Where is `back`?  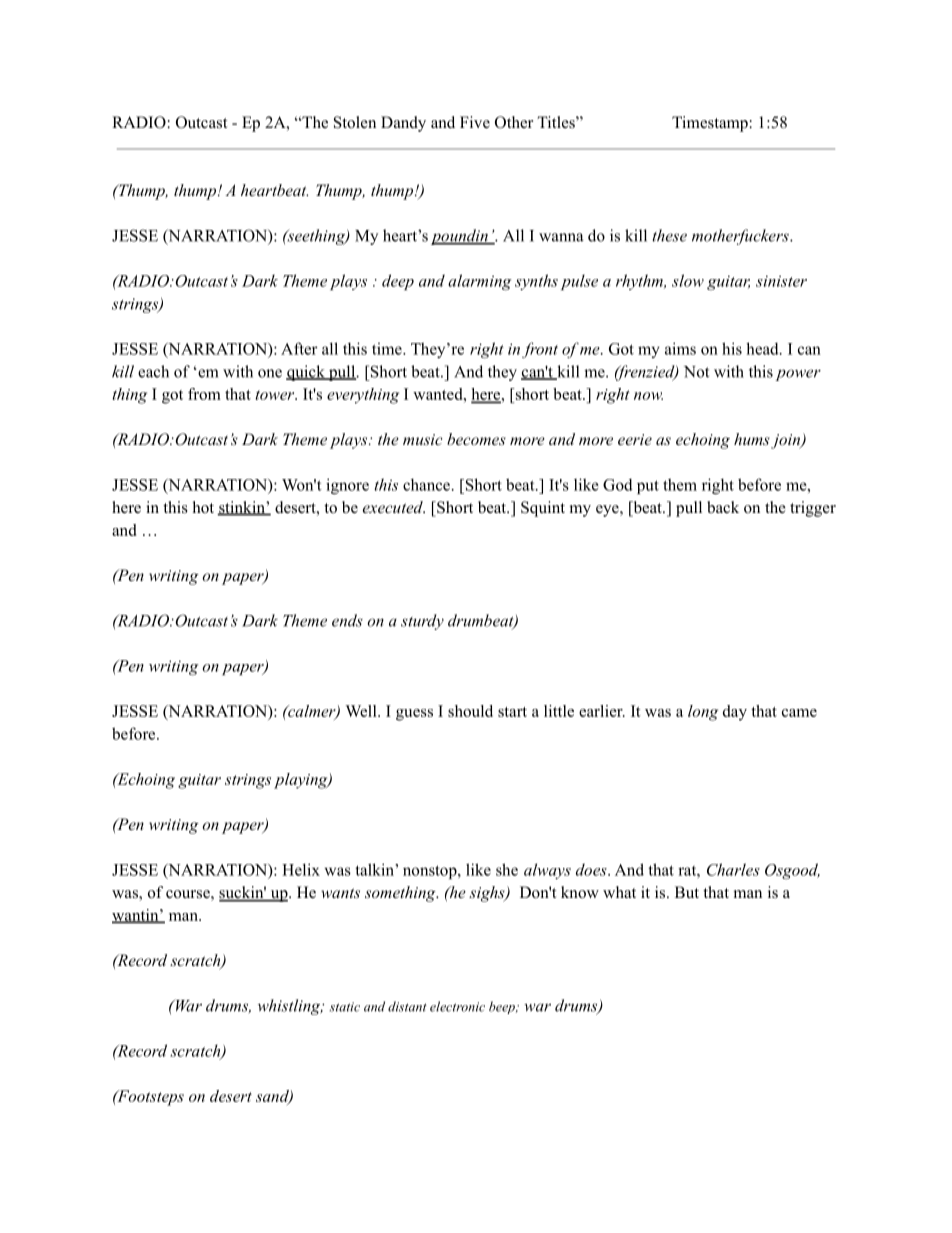 back is located at coordinates (723, 507).
